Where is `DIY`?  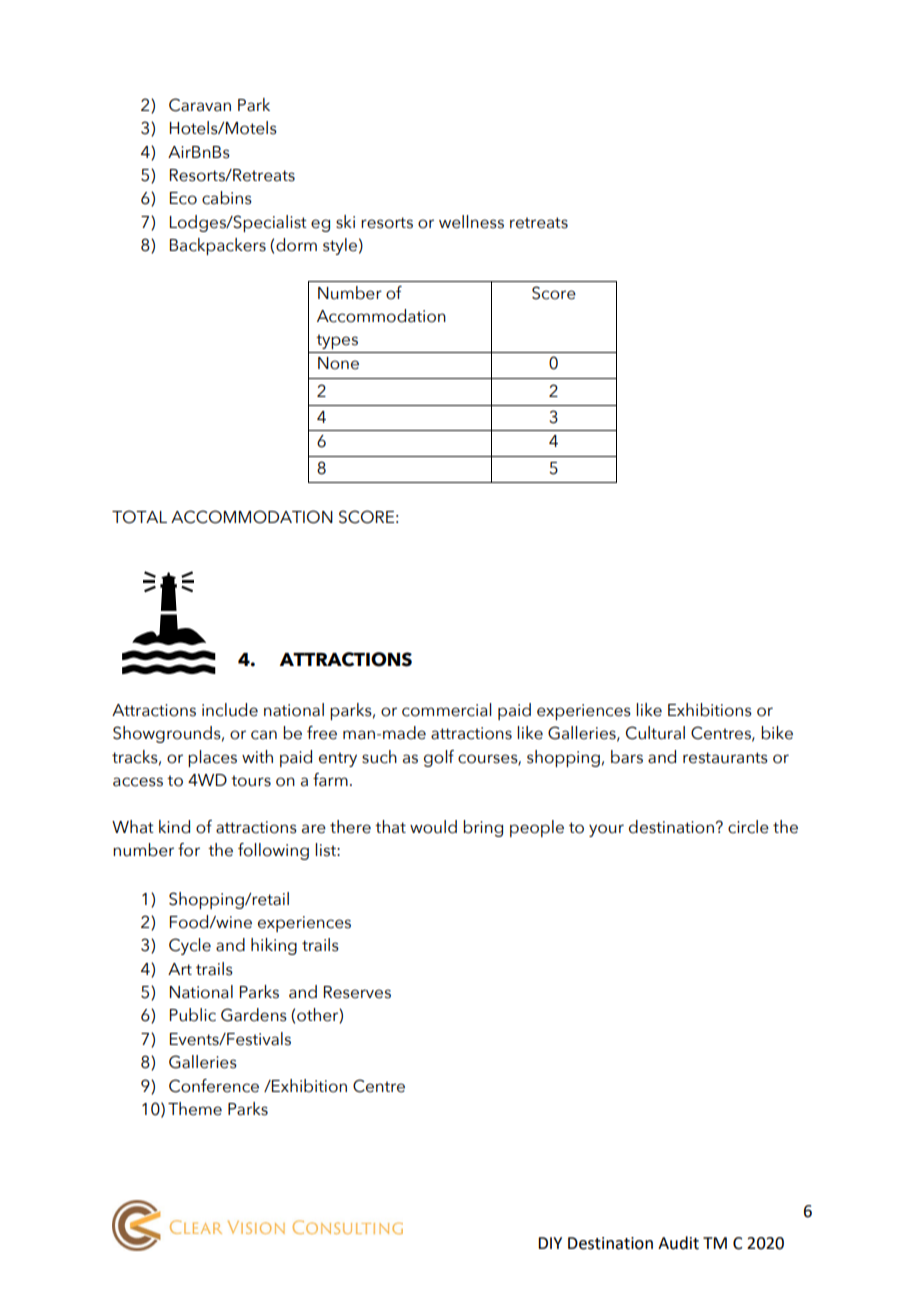 DIY is located at coordinates (550, 1243).
